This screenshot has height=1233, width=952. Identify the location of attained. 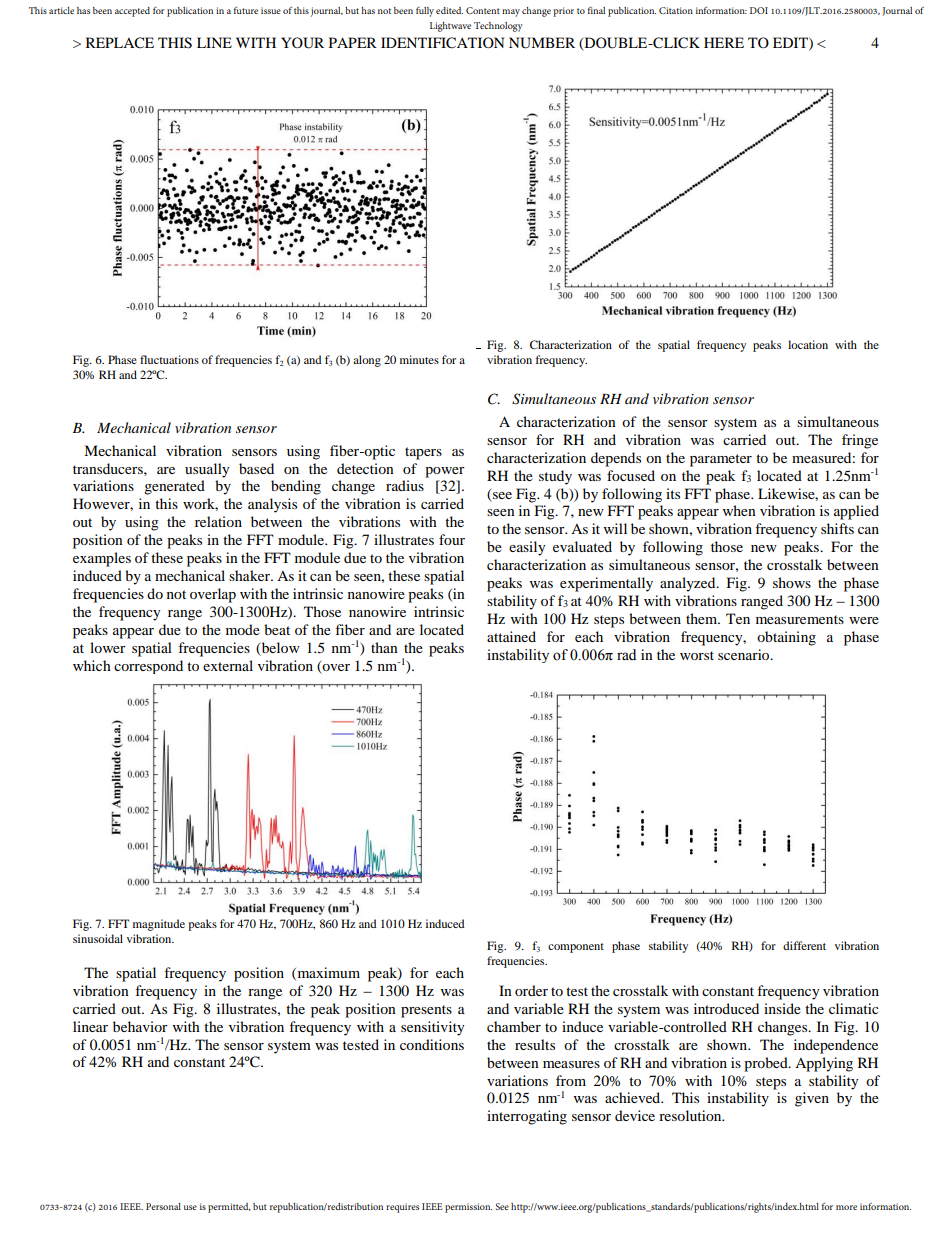
(511, 636).
